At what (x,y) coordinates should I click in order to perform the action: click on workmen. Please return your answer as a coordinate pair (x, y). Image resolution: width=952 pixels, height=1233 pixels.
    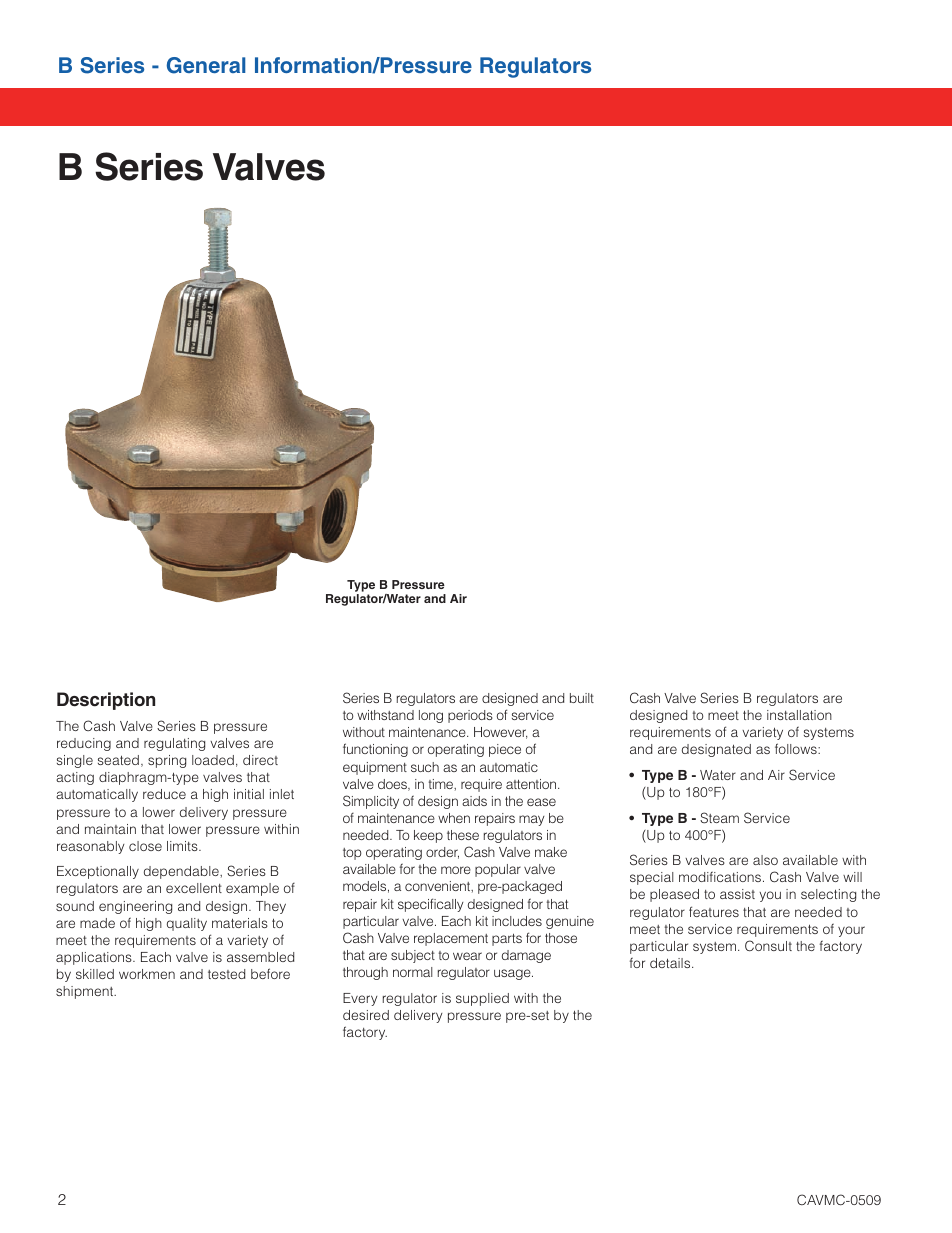
    Looking at the image, I should click on (147, 974).
